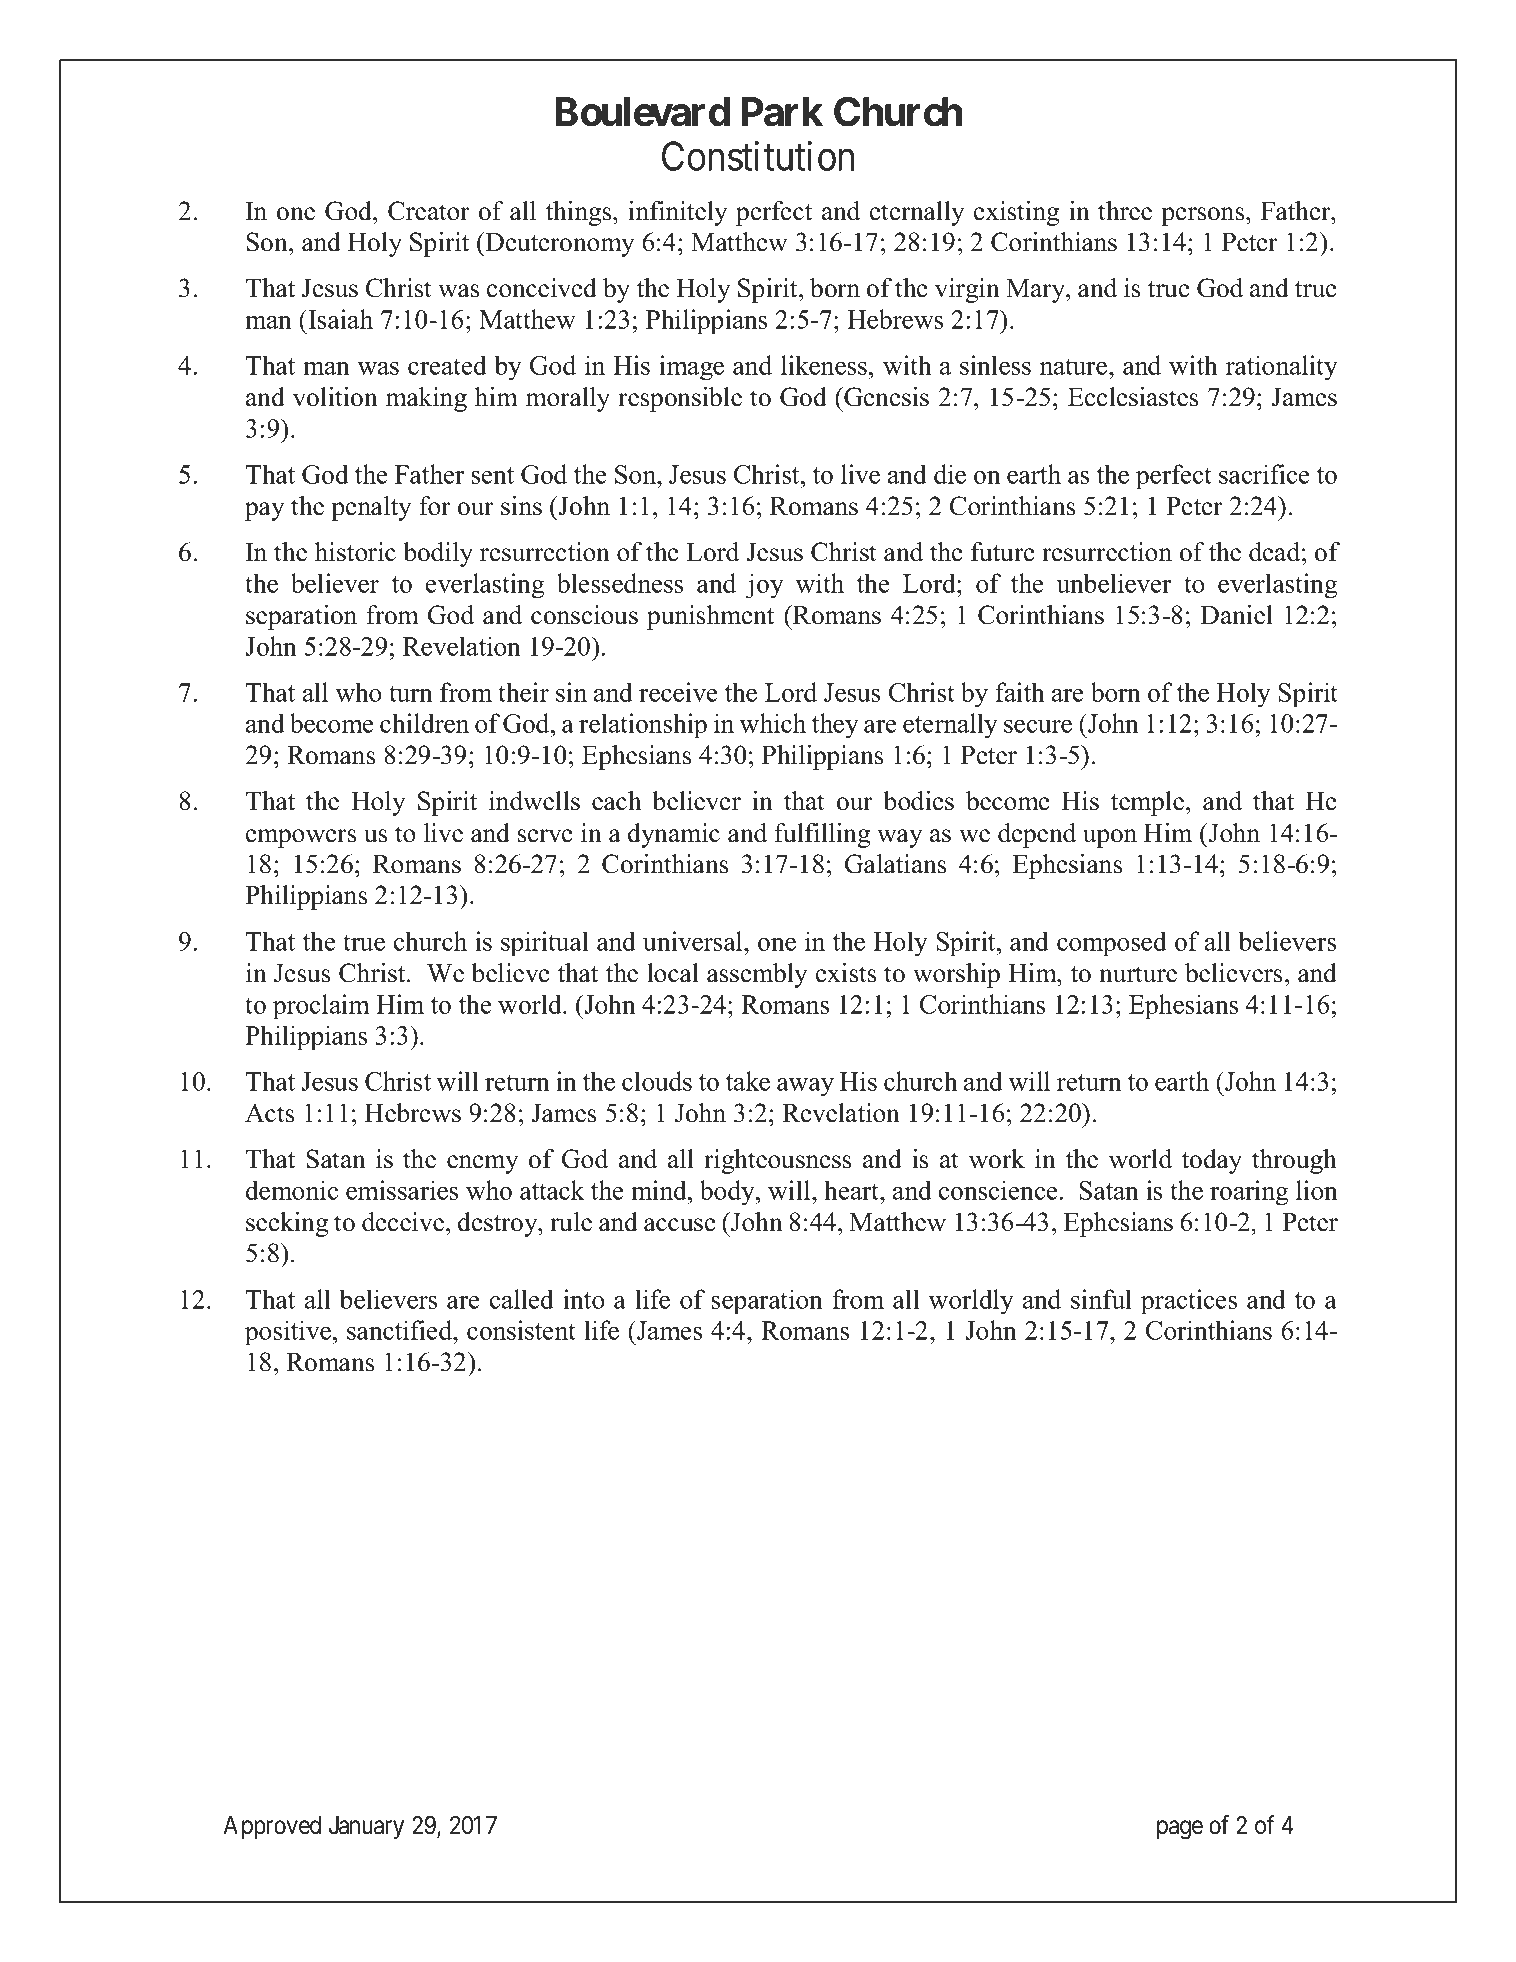 The width and height of the screenshot is (1516, 1962). Describe the element at coordinates (1138, 974) in the screenshot. I see `nurture` at that location.
